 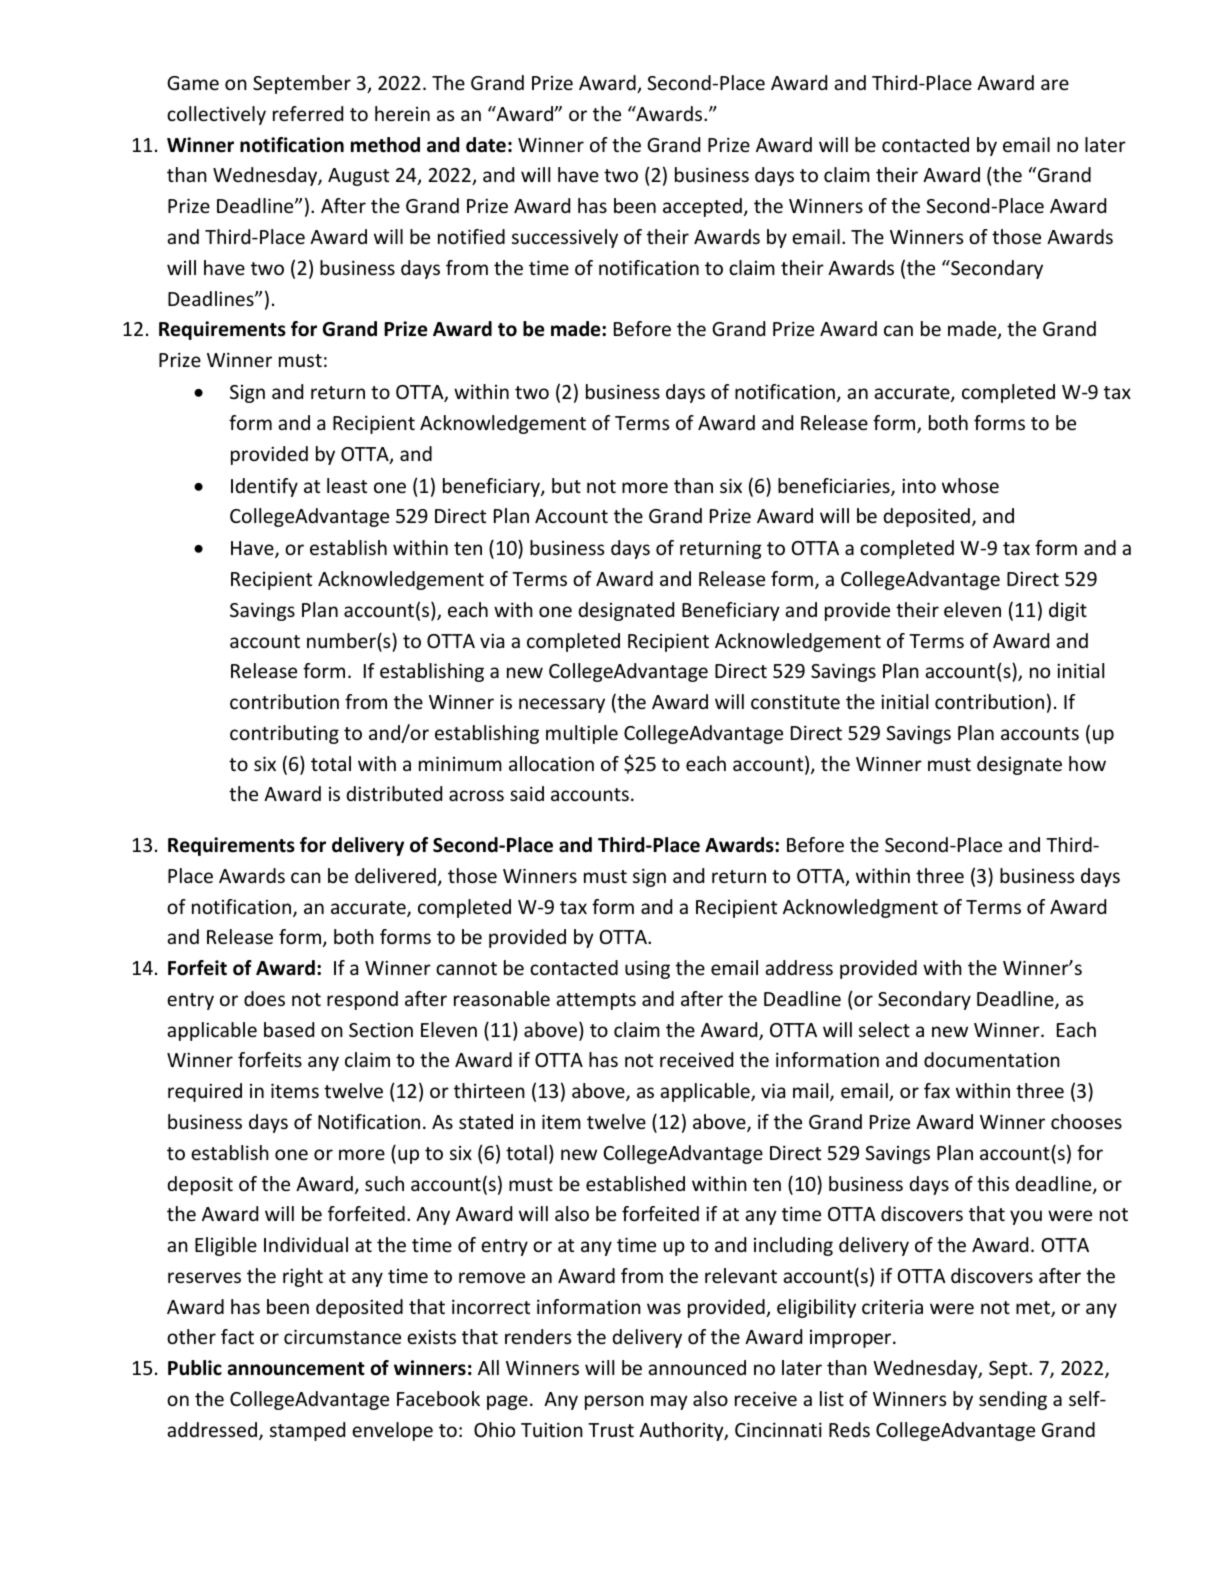 I want to click on using, so click(x=647, y=969).
